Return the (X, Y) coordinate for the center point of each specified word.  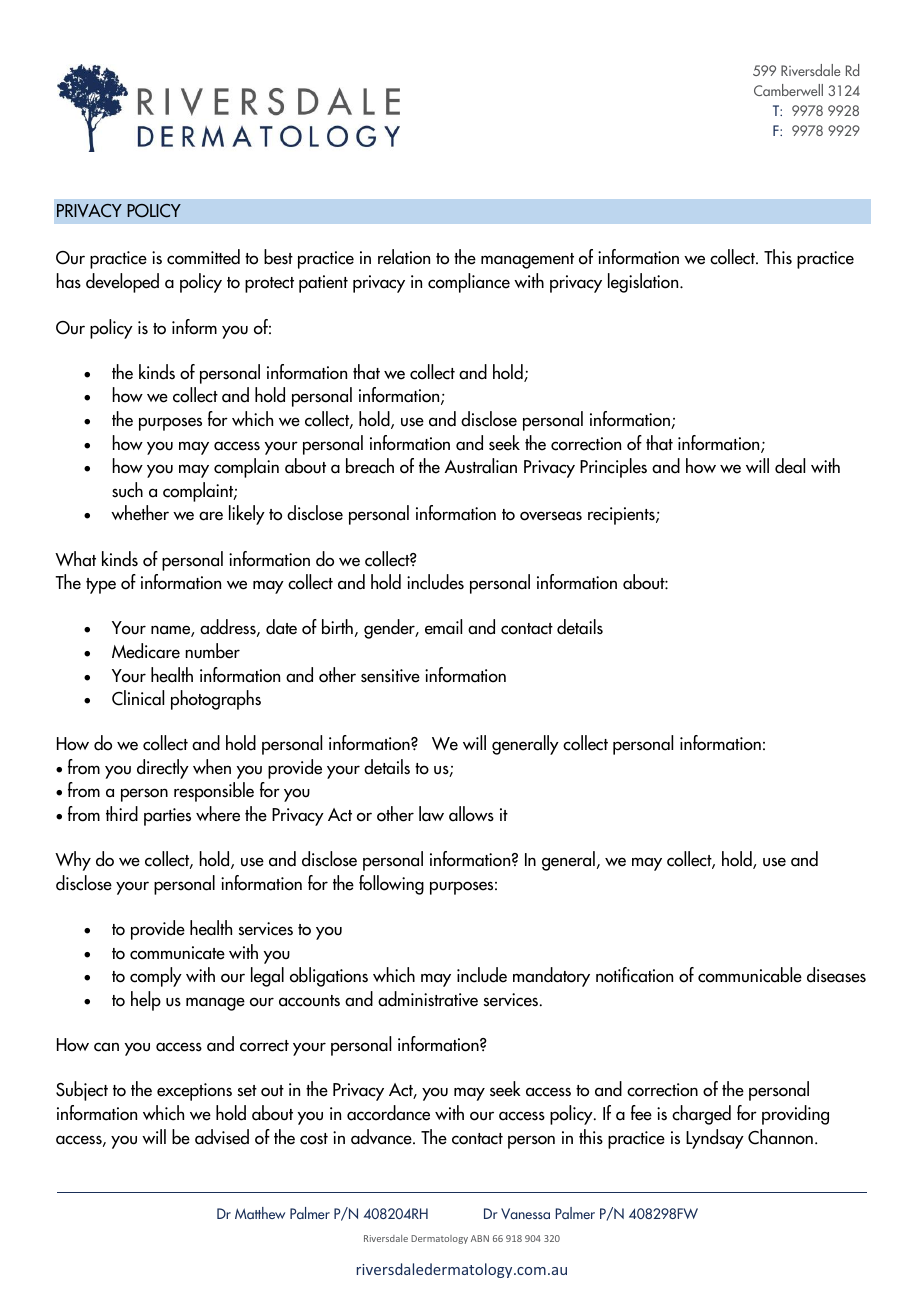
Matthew (260, 1213)
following (391, 885)
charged (701, 1115)
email (443, 627)
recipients (622, 516)
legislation (644, 283)
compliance (469, 283)
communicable (750, 975)
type (101, 586)
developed (122, 283)
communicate (177, 953)
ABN (480, 1238)
